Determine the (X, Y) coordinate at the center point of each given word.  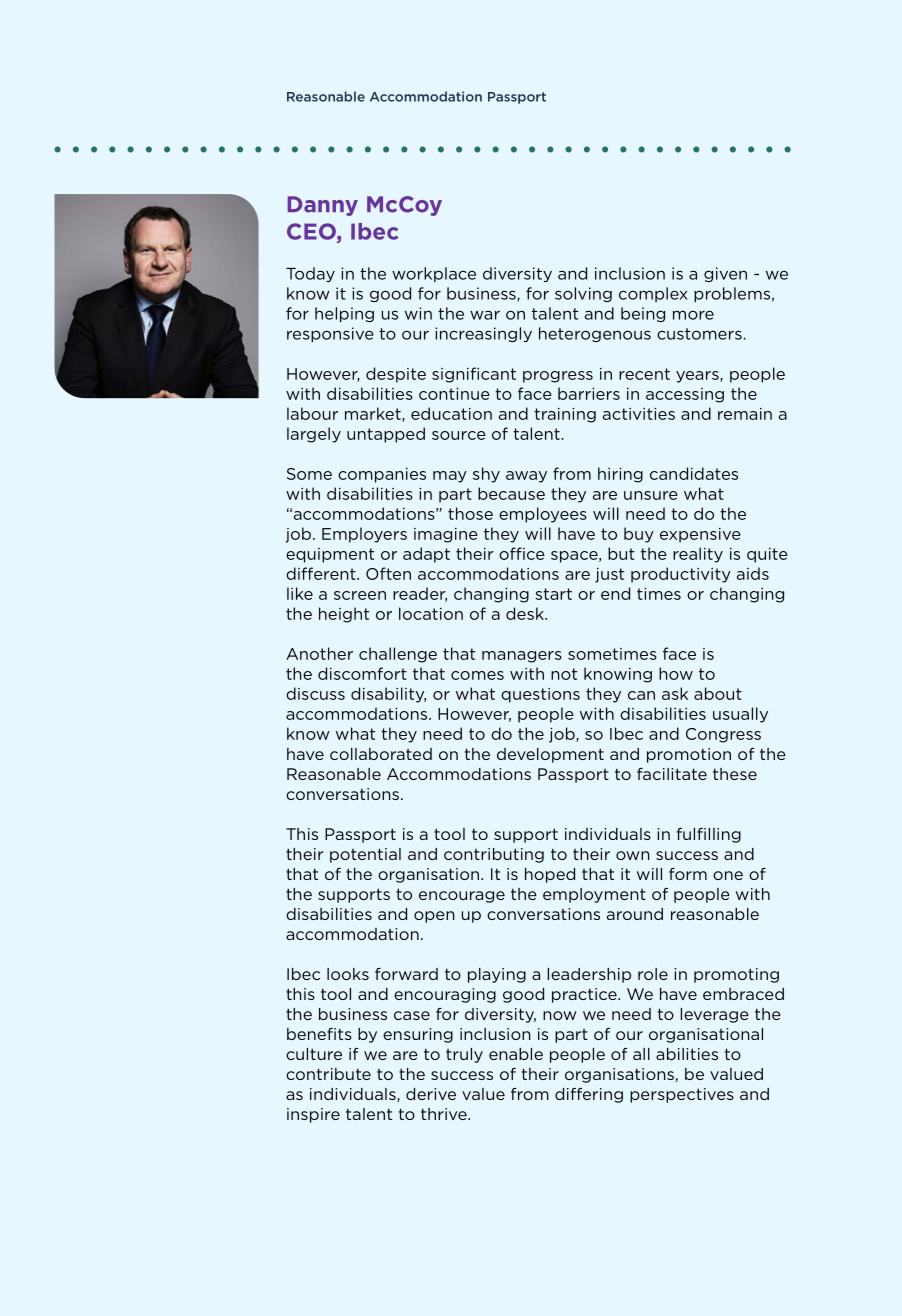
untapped (386, 435)
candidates (694, 473)
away (526, 477)
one (728, 875)
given (725, 274)
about (718, 693)
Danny (323, 206)
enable (516, 1054)
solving (583, 294)
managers (522, 657)
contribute (328, 1074)
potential (365, 855)
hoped (550, 875)
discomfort (362, 673)
